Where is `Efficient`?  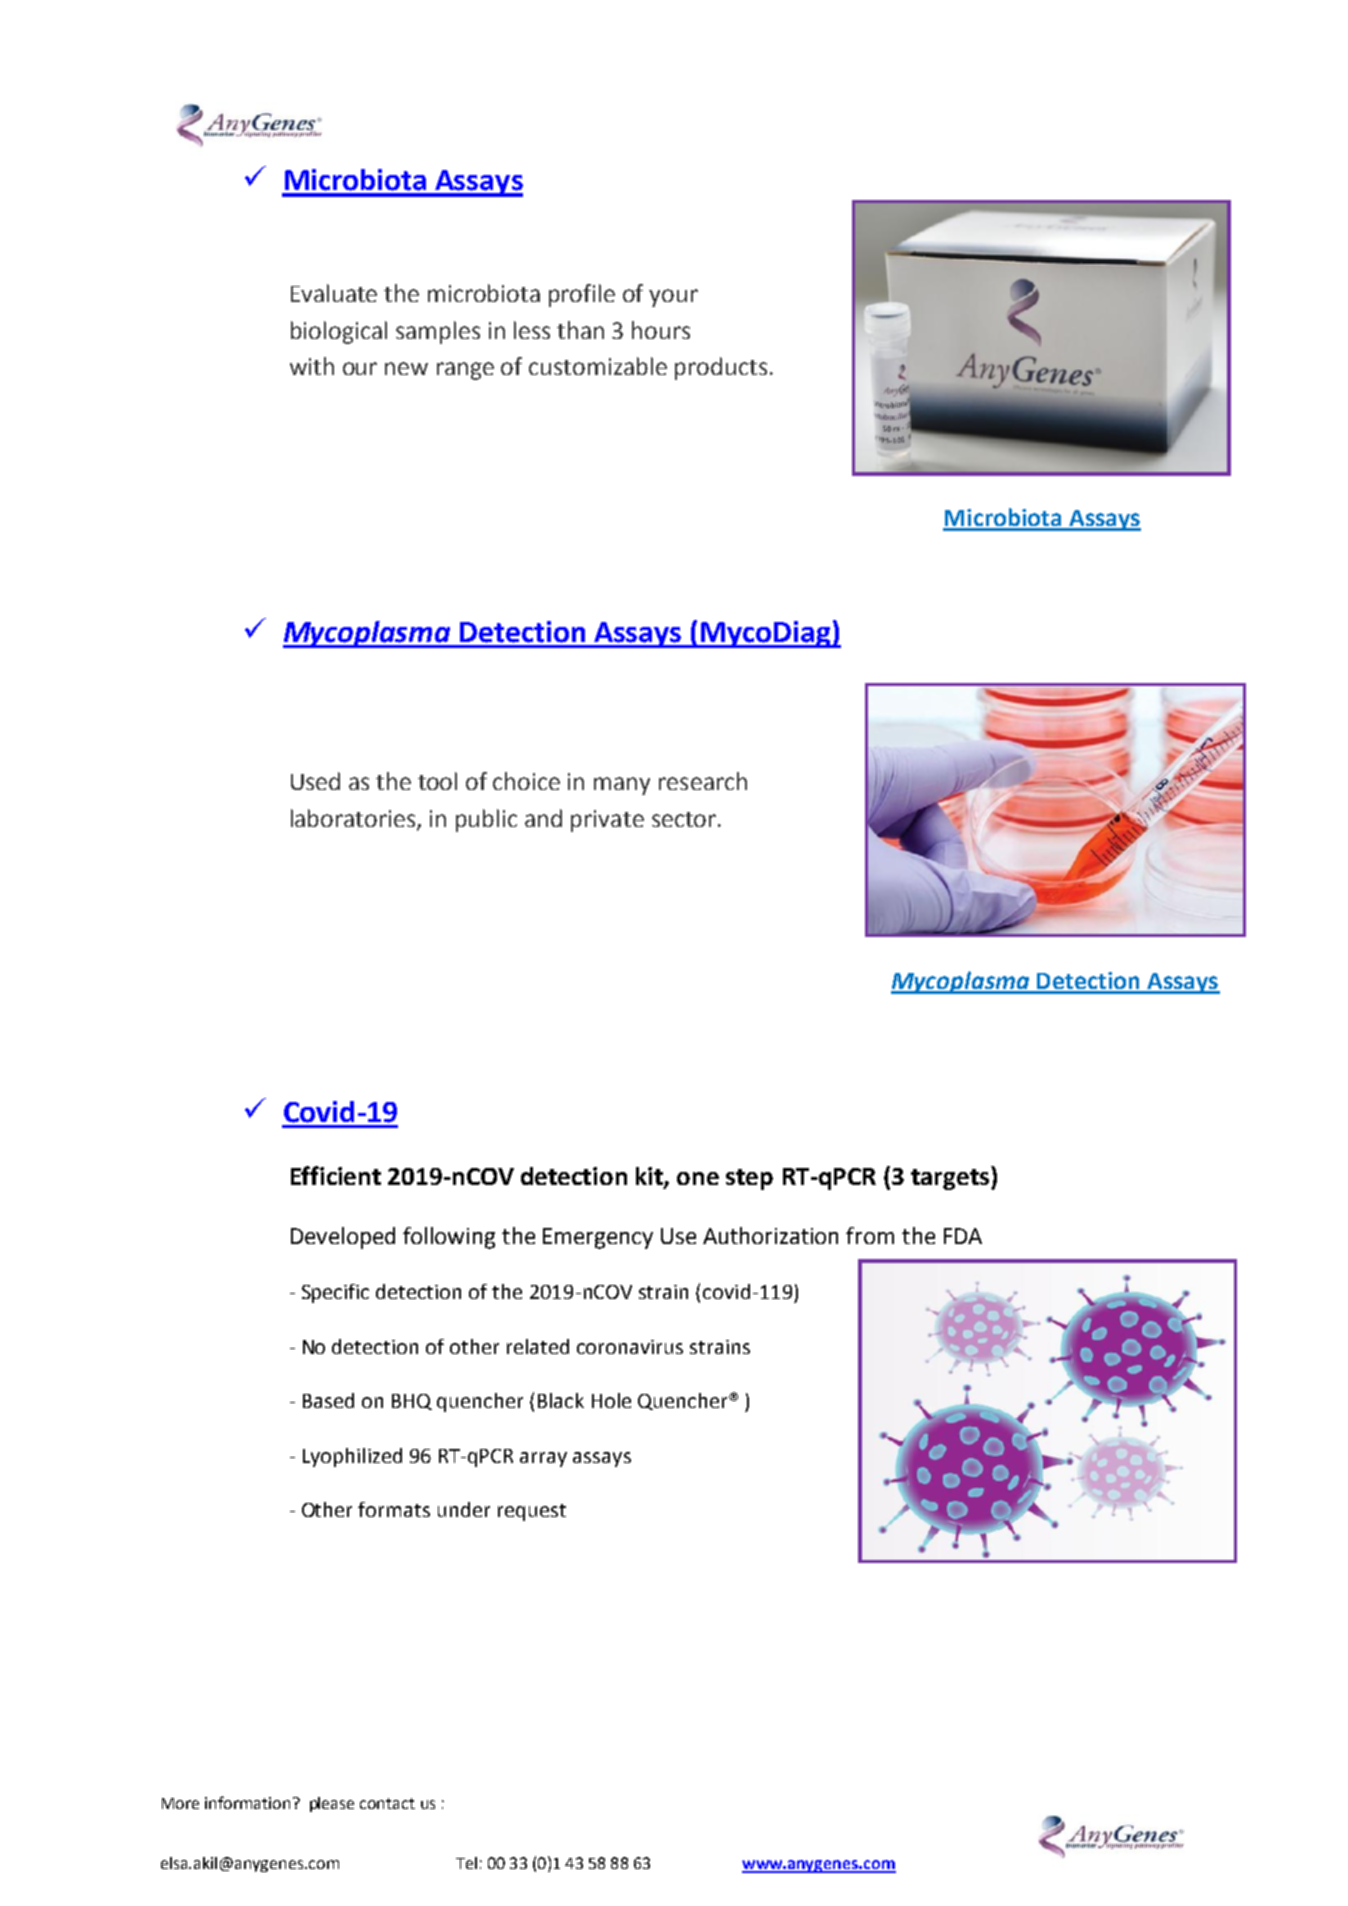 Efficient is located at coordinates (336, 1175).
